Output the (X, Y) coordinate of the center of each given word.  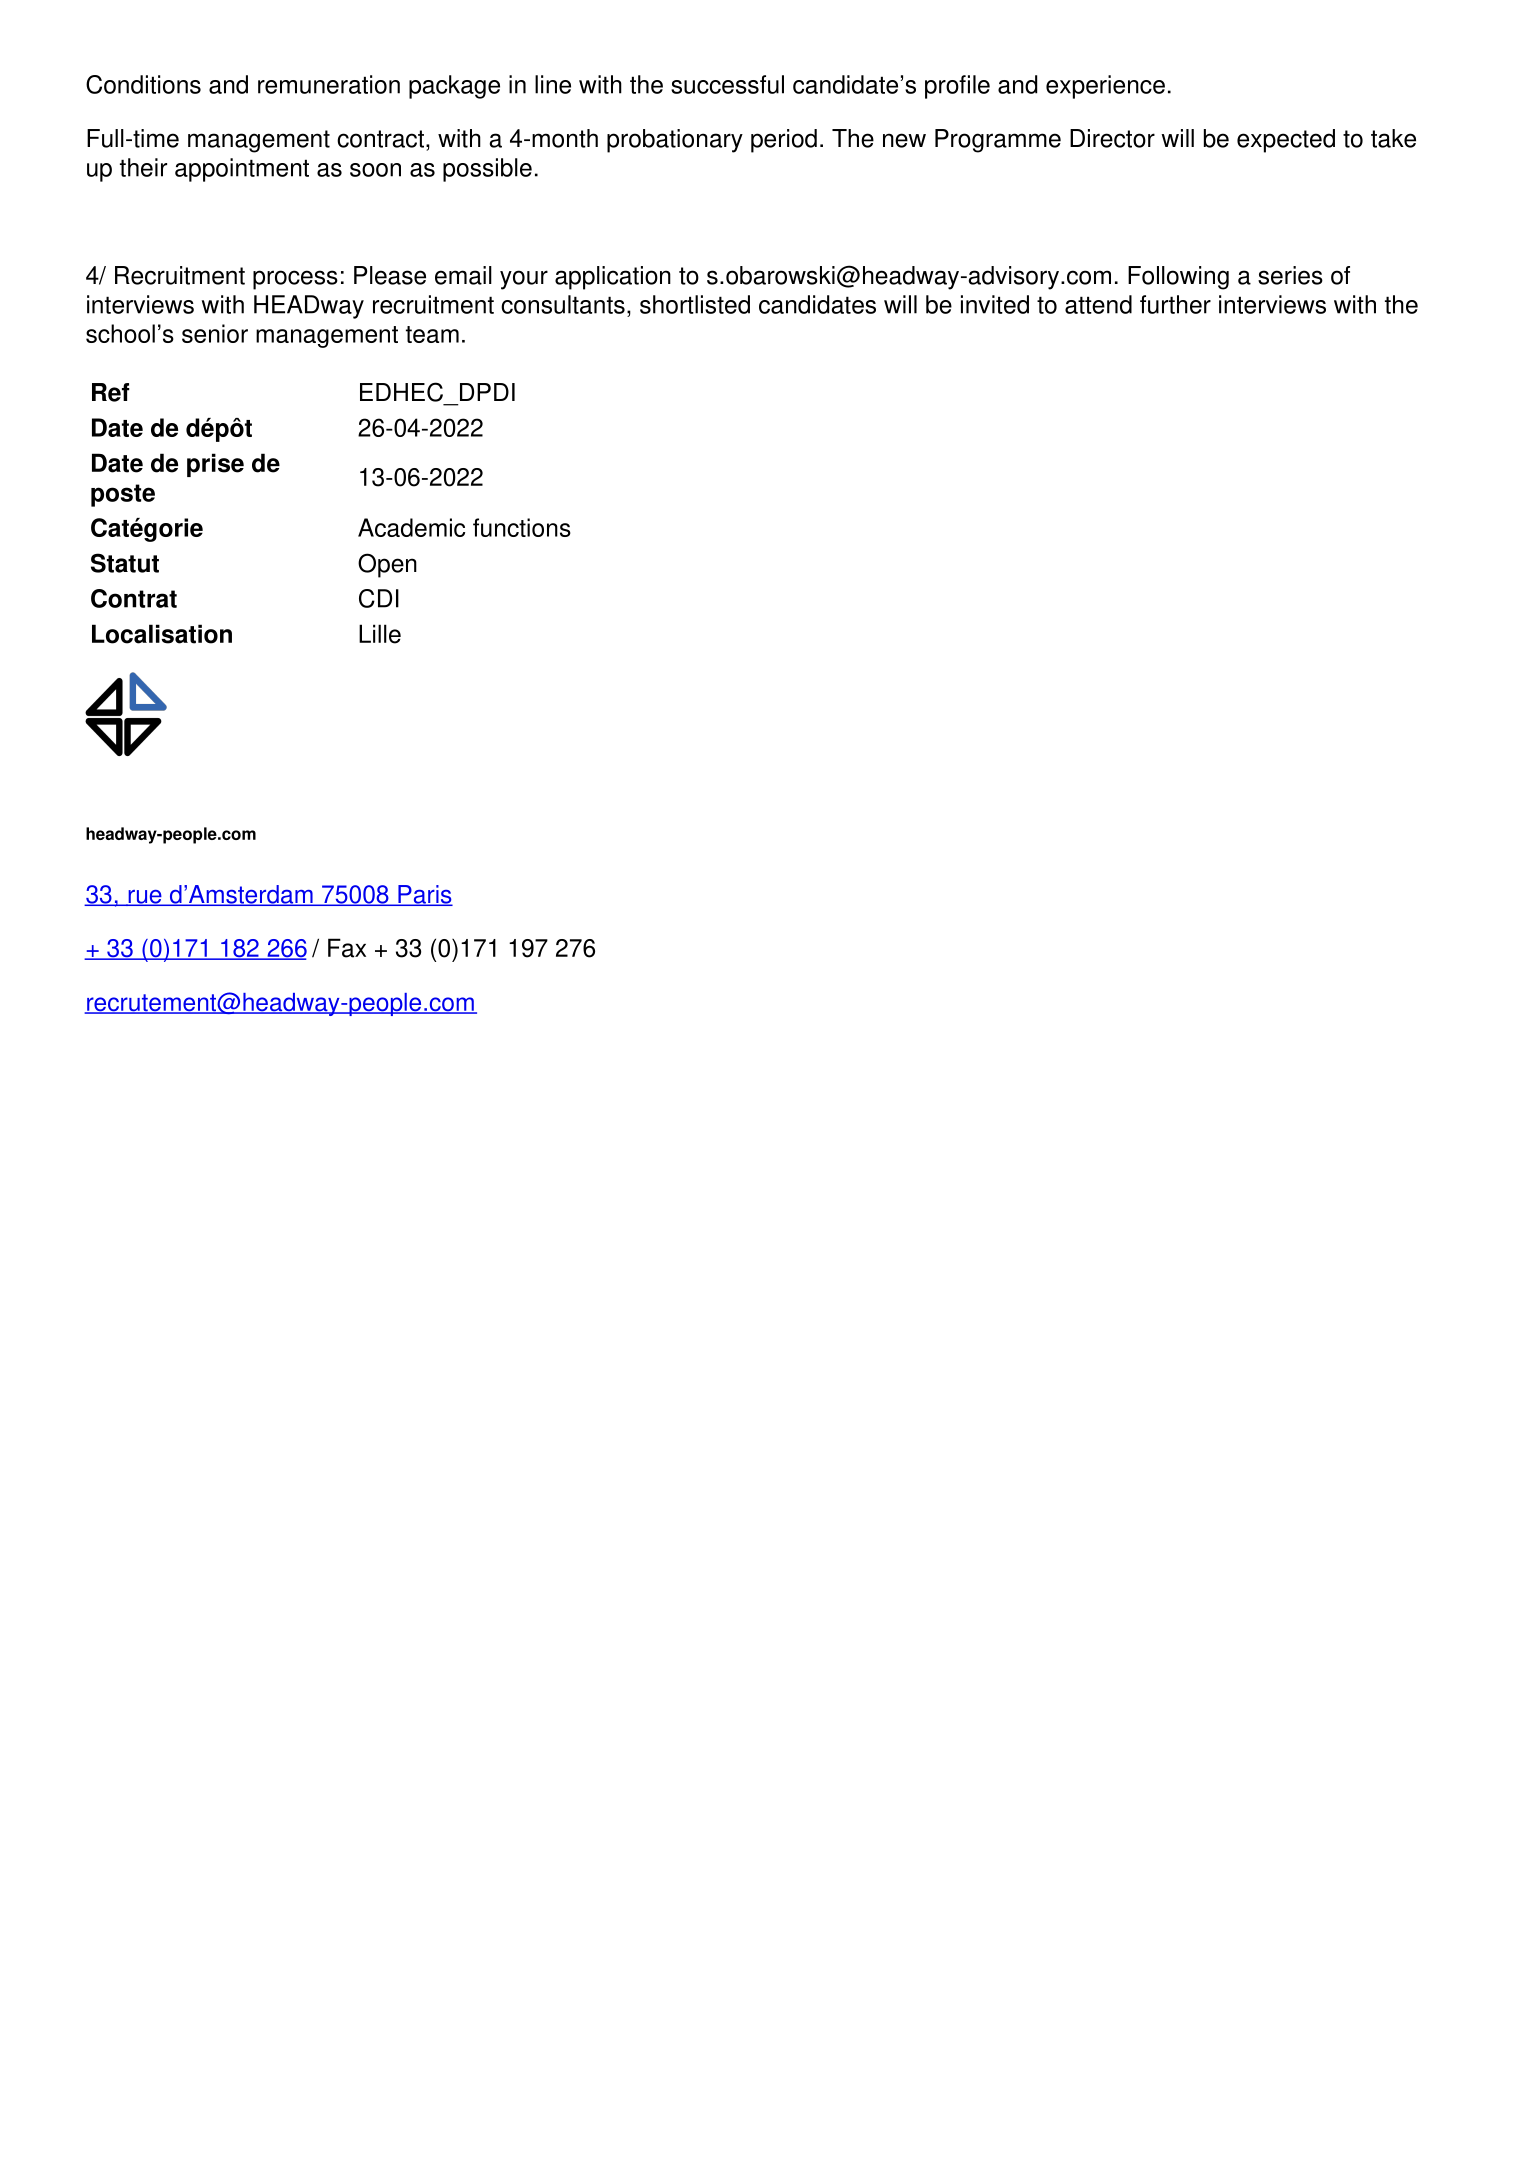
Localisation (162, 634)
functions (522, 527)
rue (145, 898)
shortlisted (695, 304)
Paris (424, 895)
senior (215, 333)
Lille (380, 634)
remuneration (329, 84)
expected (1286, 141)
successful (727, 84)
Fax (347, 948)
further (1175, 304)
